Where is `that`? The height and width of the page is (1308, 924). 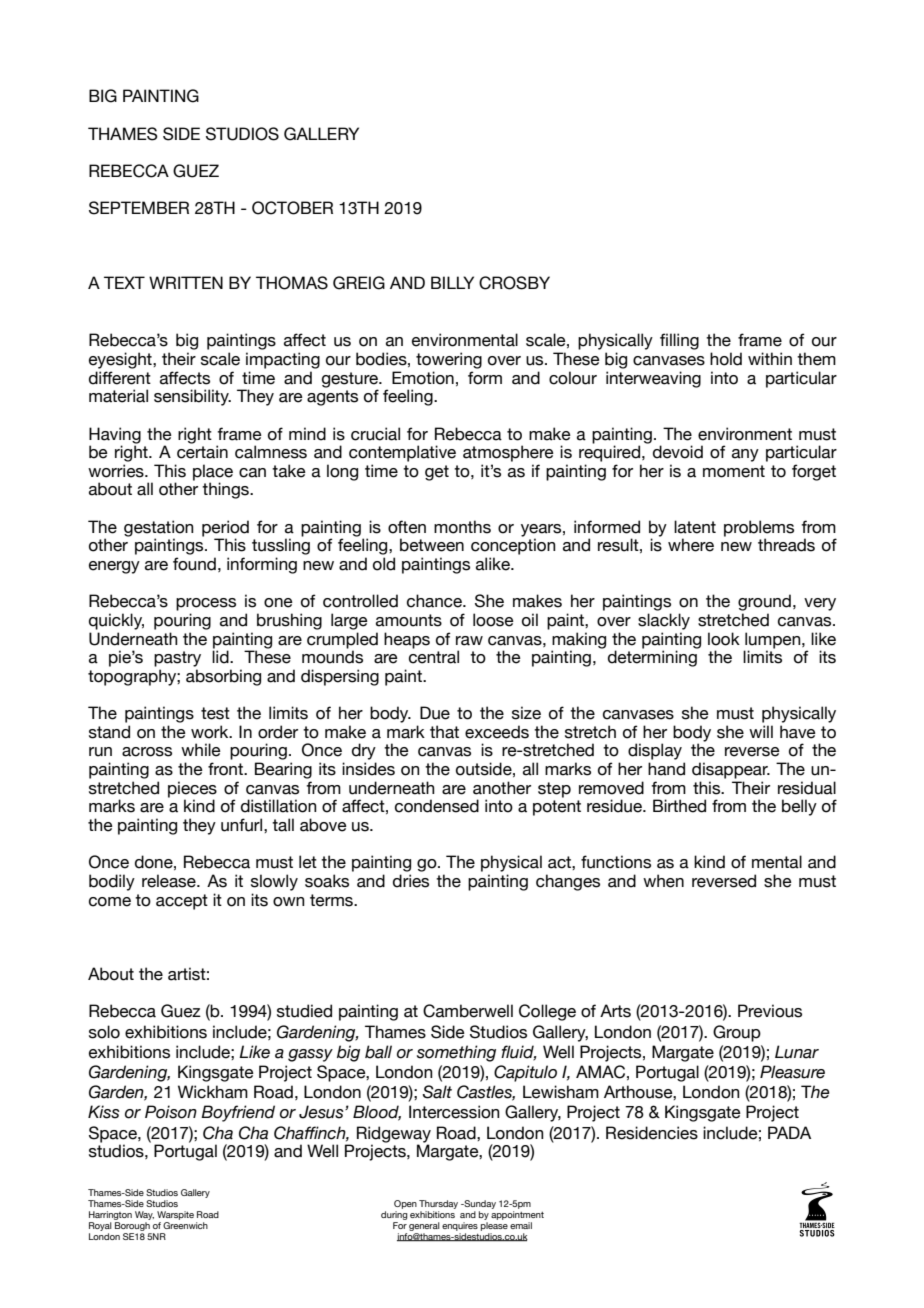
that is located at coordinates (444, 732).
